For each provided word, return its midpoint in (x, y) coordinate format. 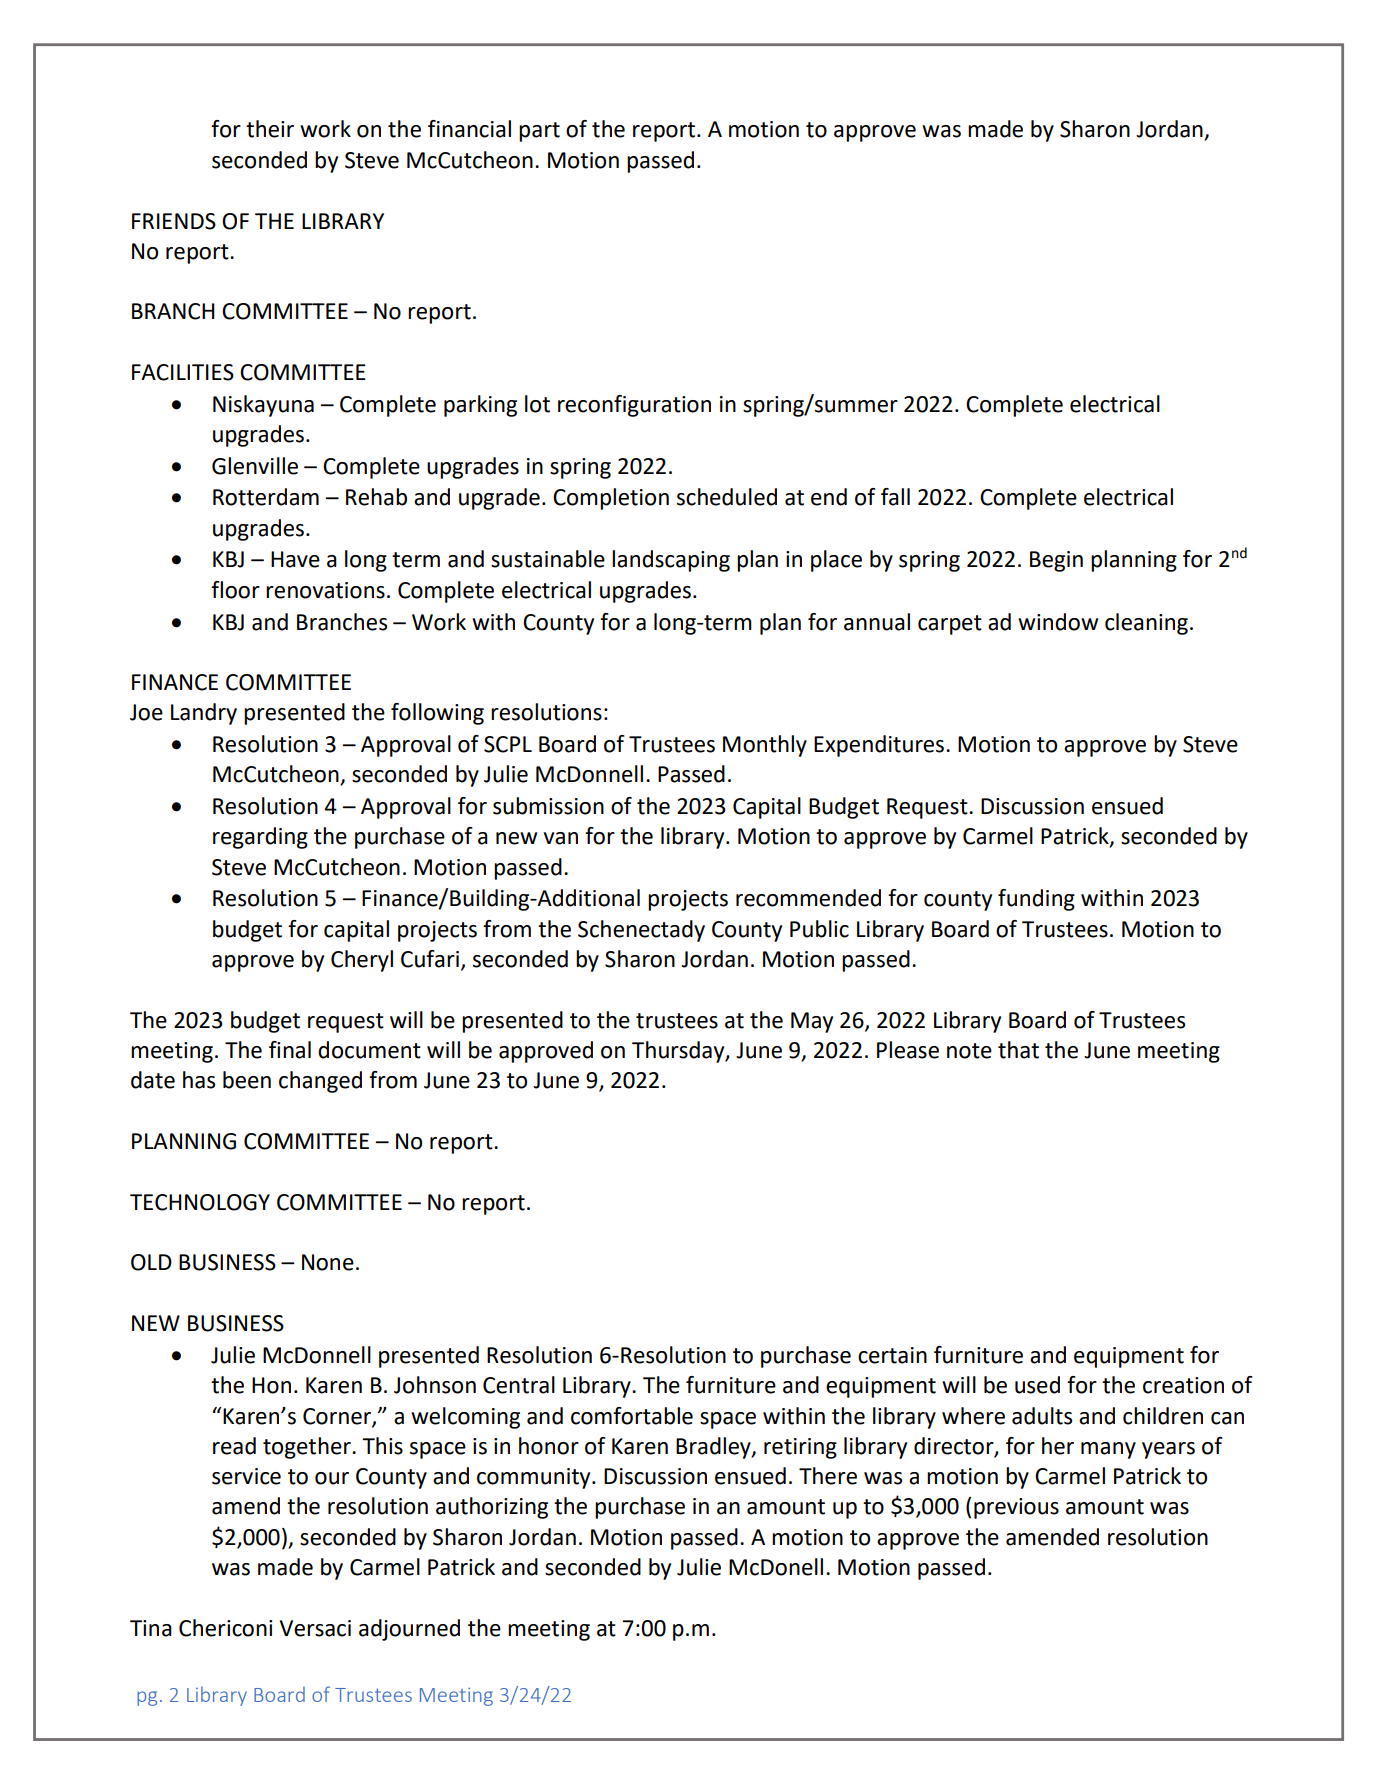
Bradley (714, 1448)
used (1037, 1385)
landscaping (671, 561)
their (270, 129)
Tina (151, 1628)
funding (1036, 900)
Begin (1056, 561)
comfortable (632, 1416)
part (539, 132)
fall (895, 497)
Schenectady (641, 931)
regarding (260, 838)
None (328, 1262)
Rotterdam (266, 497)
